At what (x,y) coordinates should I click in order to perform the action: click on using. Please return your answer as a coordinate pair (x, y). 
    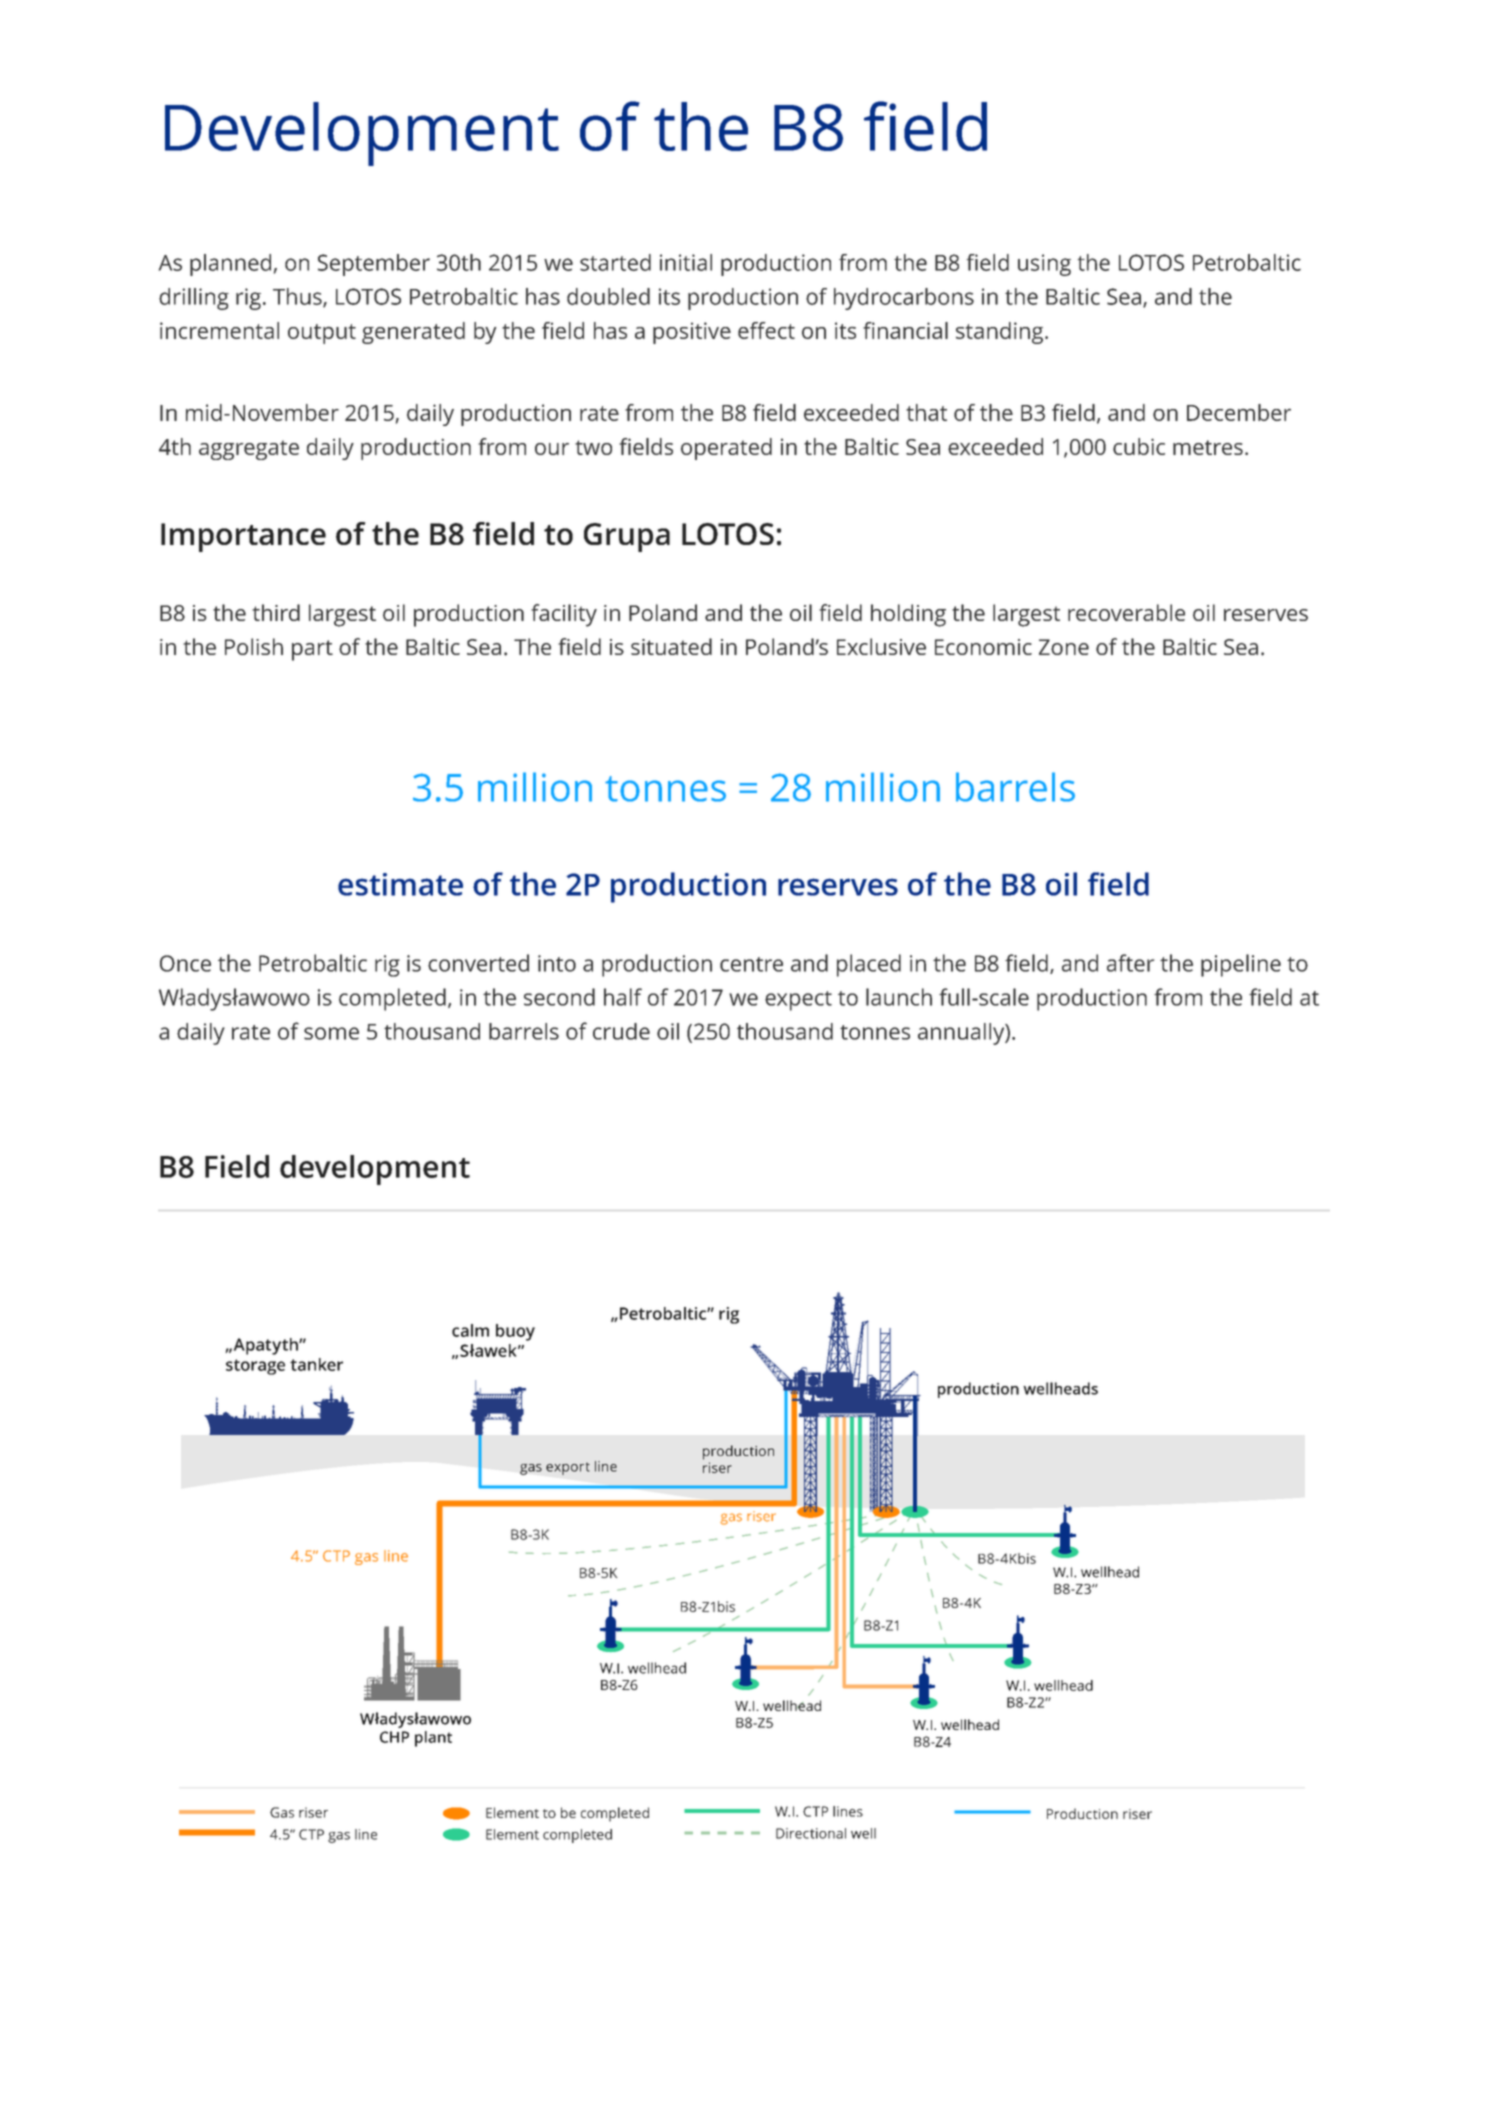
    Looking at the image, I should click on (1044, 265).
